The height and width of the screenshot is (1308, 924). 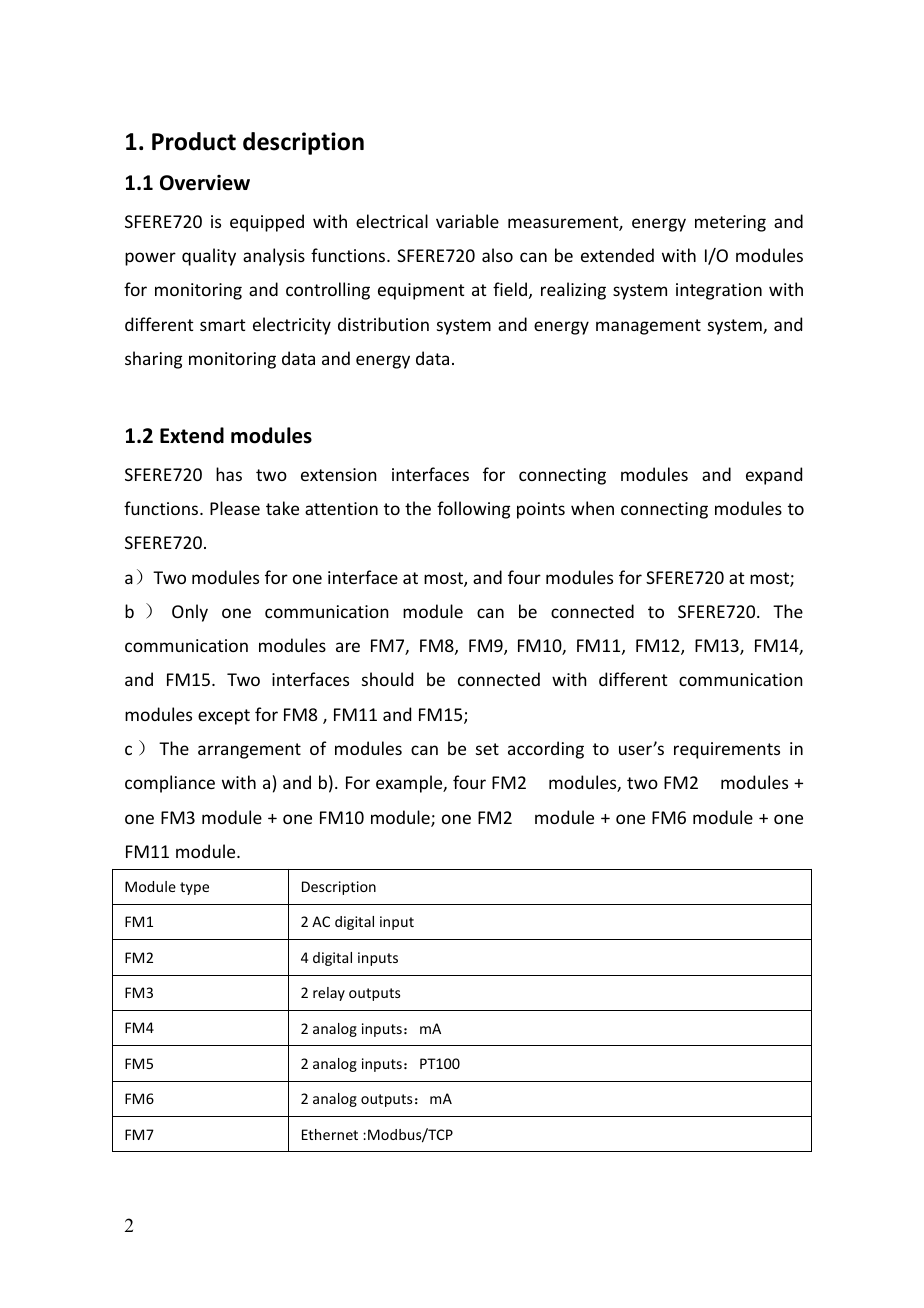 What do you see at coordinates (383, 324) in the screenshot?
I see `distribution` at bounding box center [383, 324].
